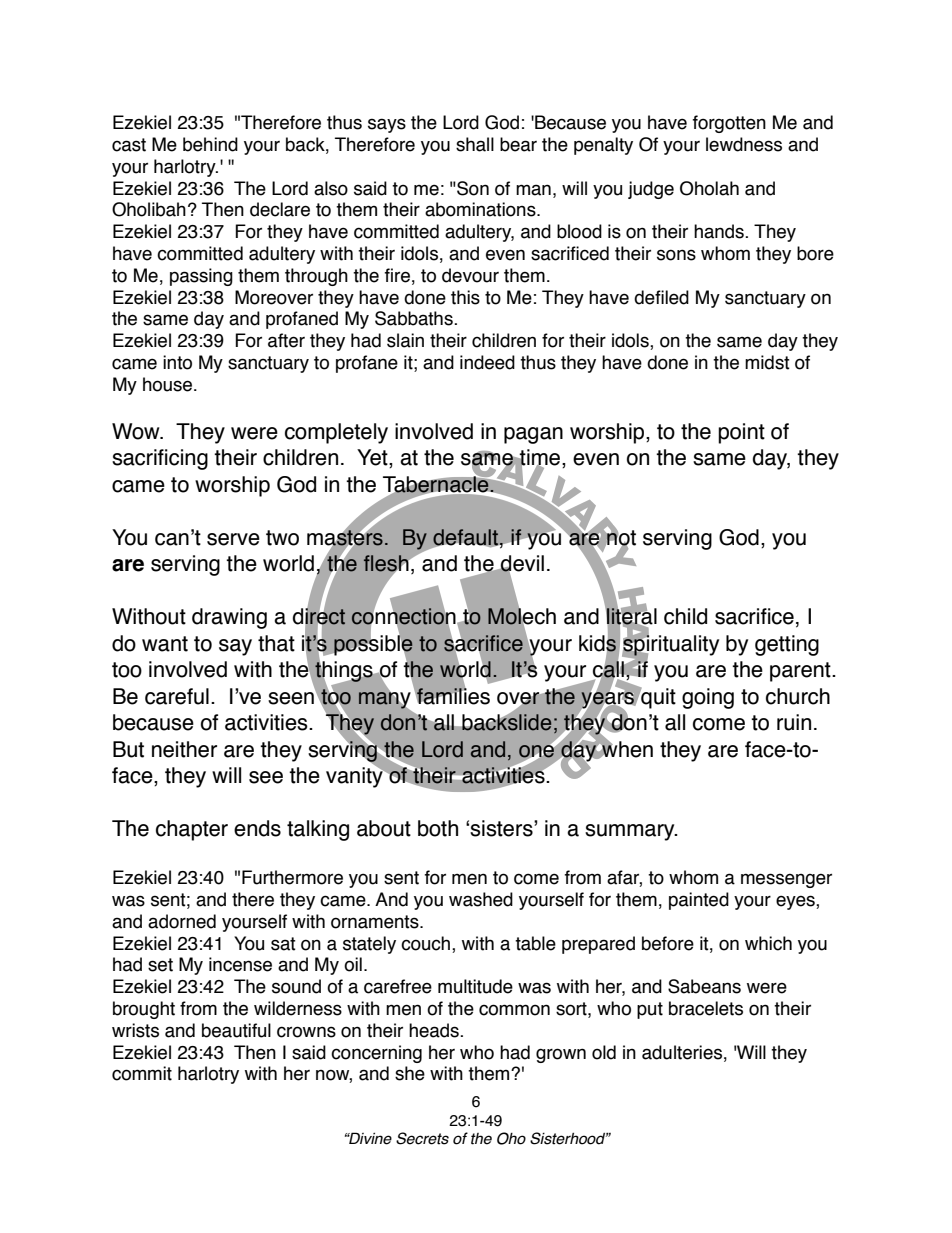 The height and width of the page is (1233, 952). Describe the element at coordinates (192, 830) in the page. I see `chapter` at that location.
